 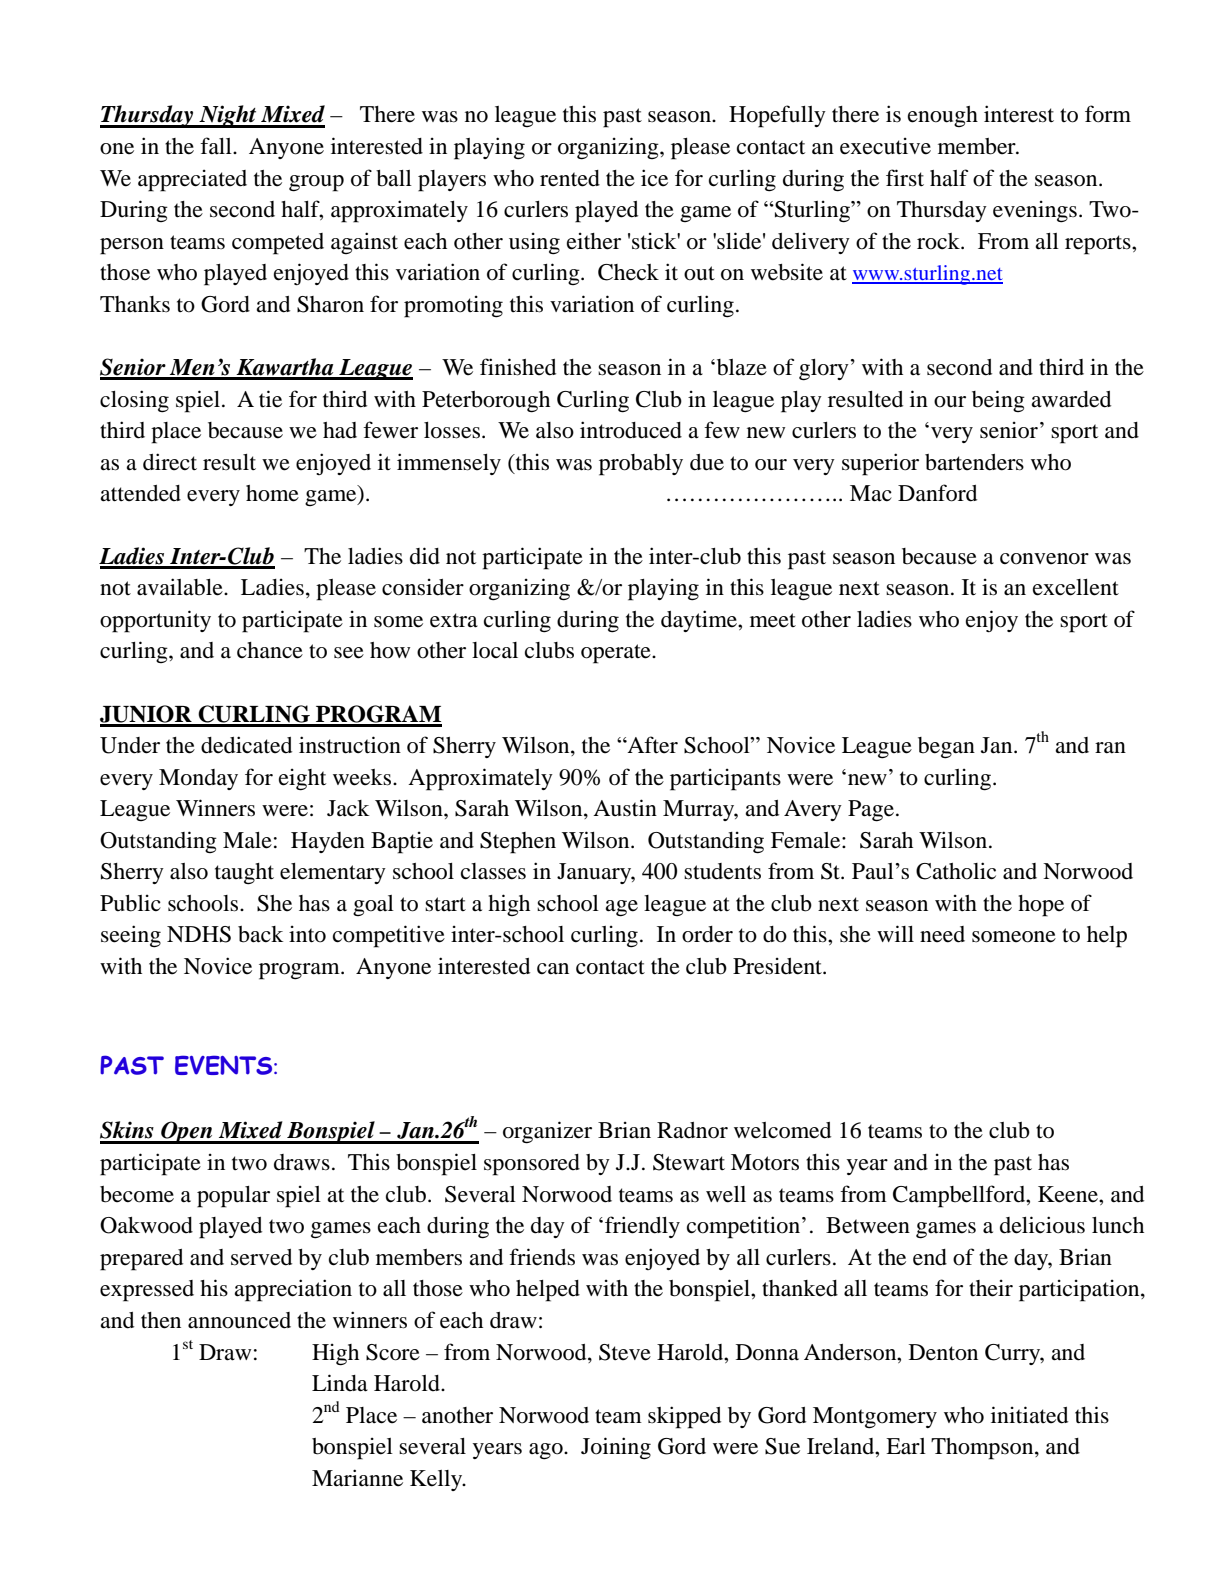 I want to click on Monday, so click(x=198, y=779).
